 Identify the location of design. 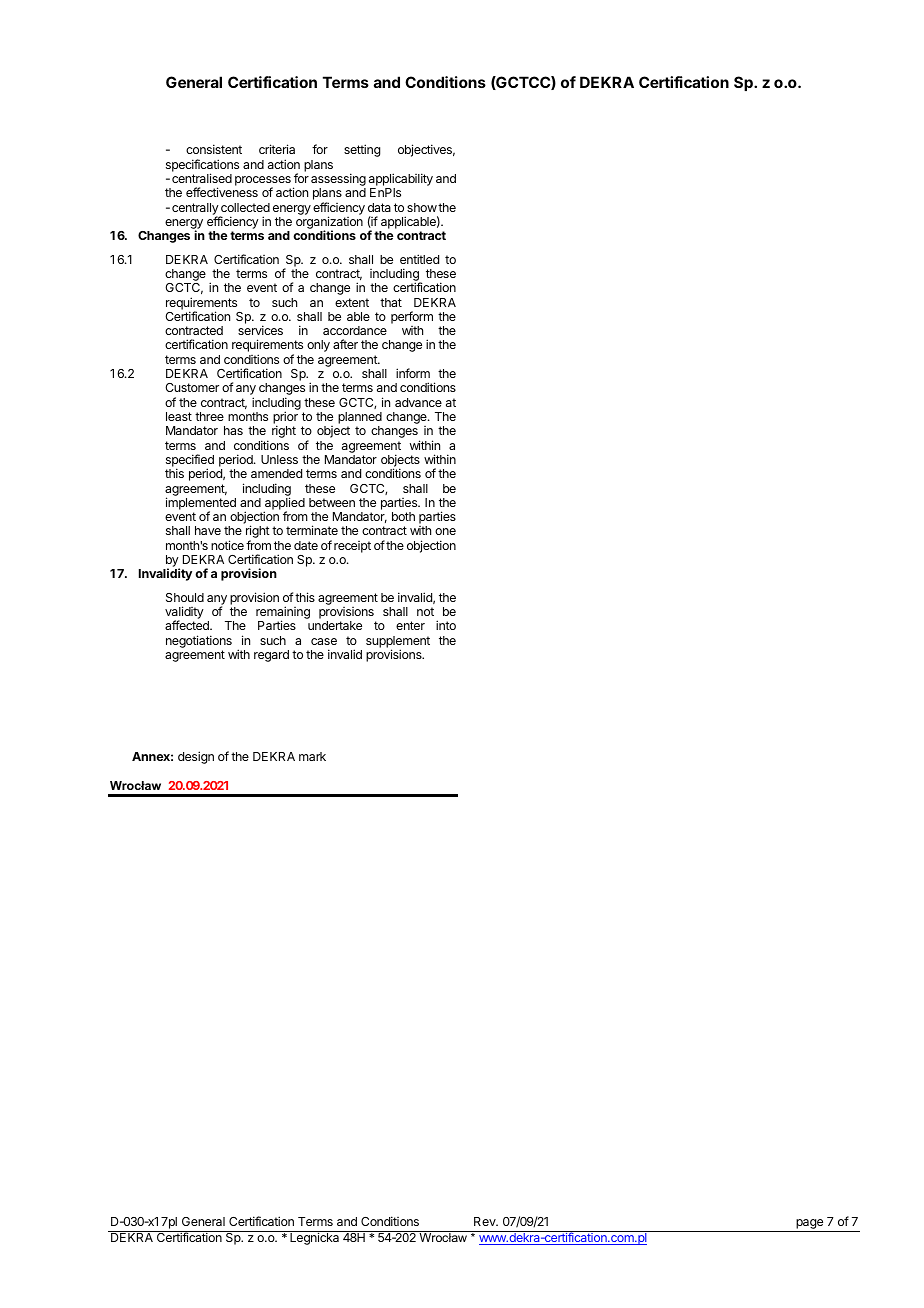
(196, 757).
